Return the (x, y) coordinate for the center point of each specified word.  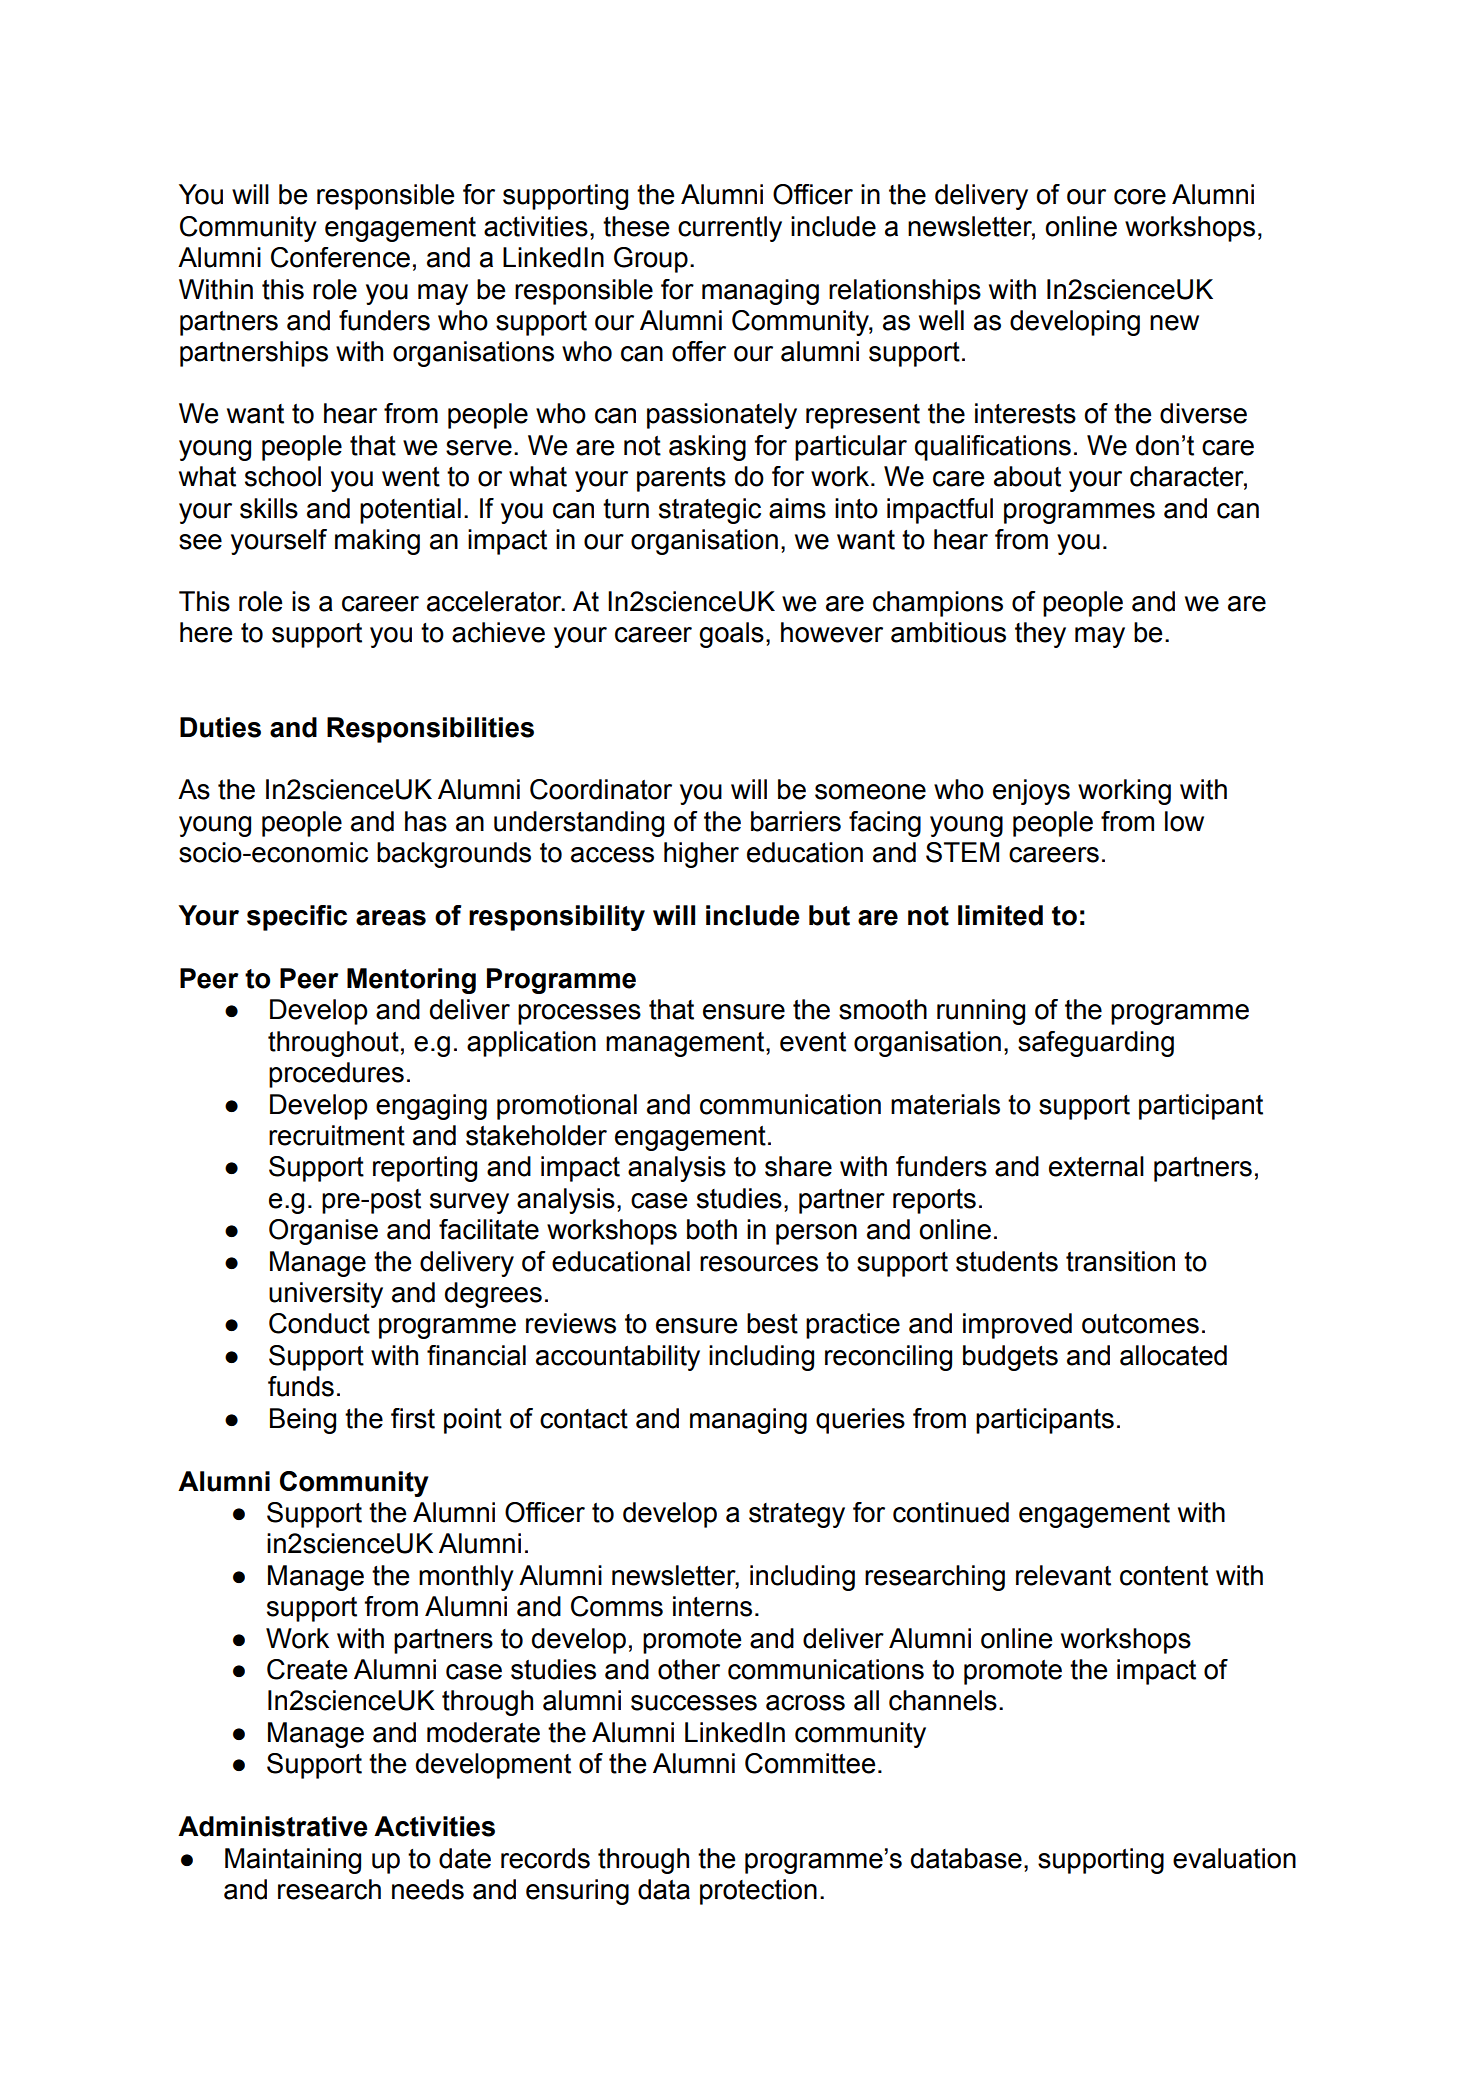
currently (730, 229)
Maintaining (293, 1861)
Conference (340, 257)
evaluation (1234, 1858)
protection (758, 1892)
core (1140, 197)
